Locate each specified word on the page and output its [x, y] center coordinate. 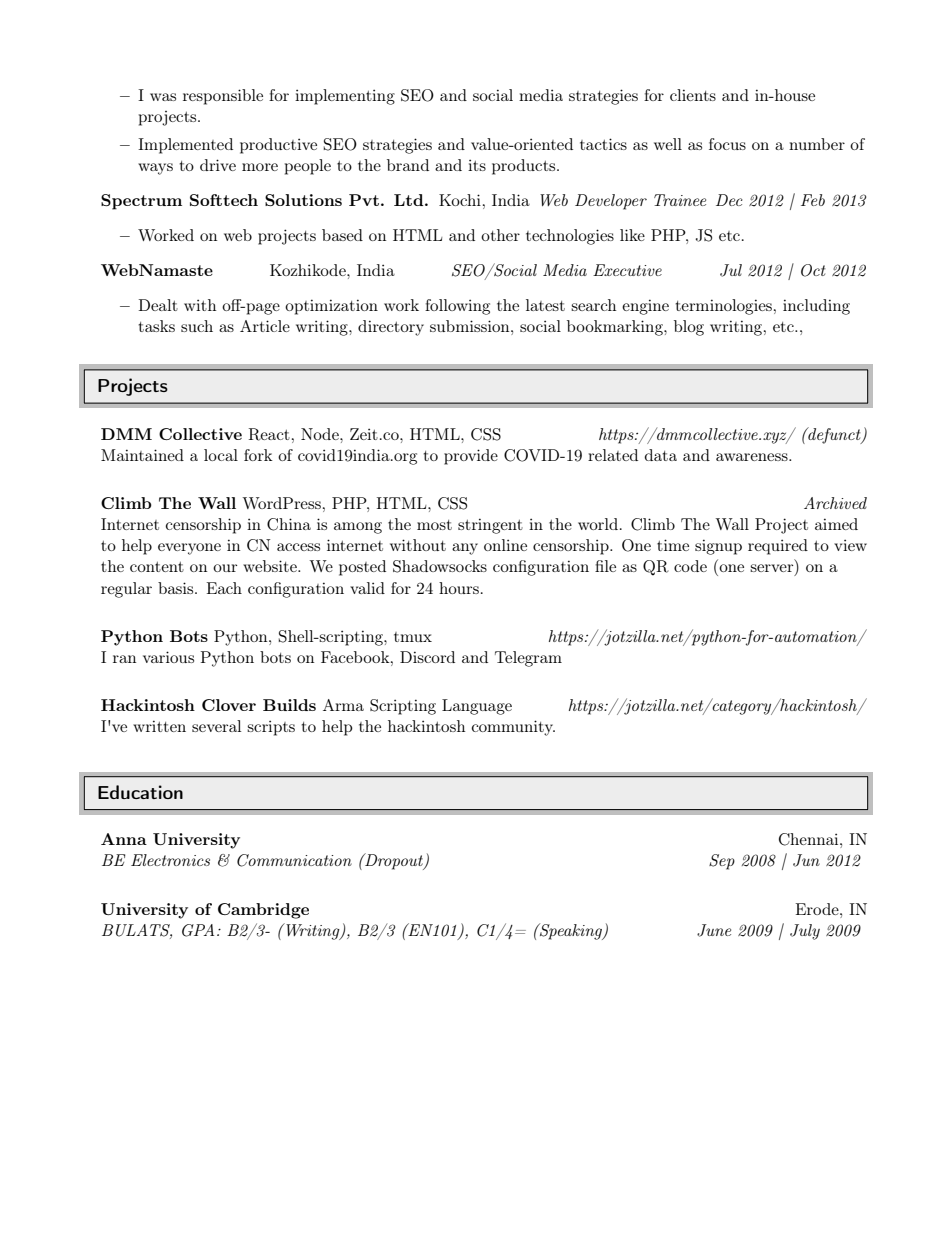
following [457, 307]
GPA [198, 930]
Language [477, 707]
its [477, 165]
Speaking [571, 931]
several [216, 726]
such [197, 326]
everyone [189, 549]
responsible [223, 97]
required [778, 547]
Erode [818, 909]
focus [727, 144]
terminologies [723, 307]
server [773, 569]
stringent [490, 526]
